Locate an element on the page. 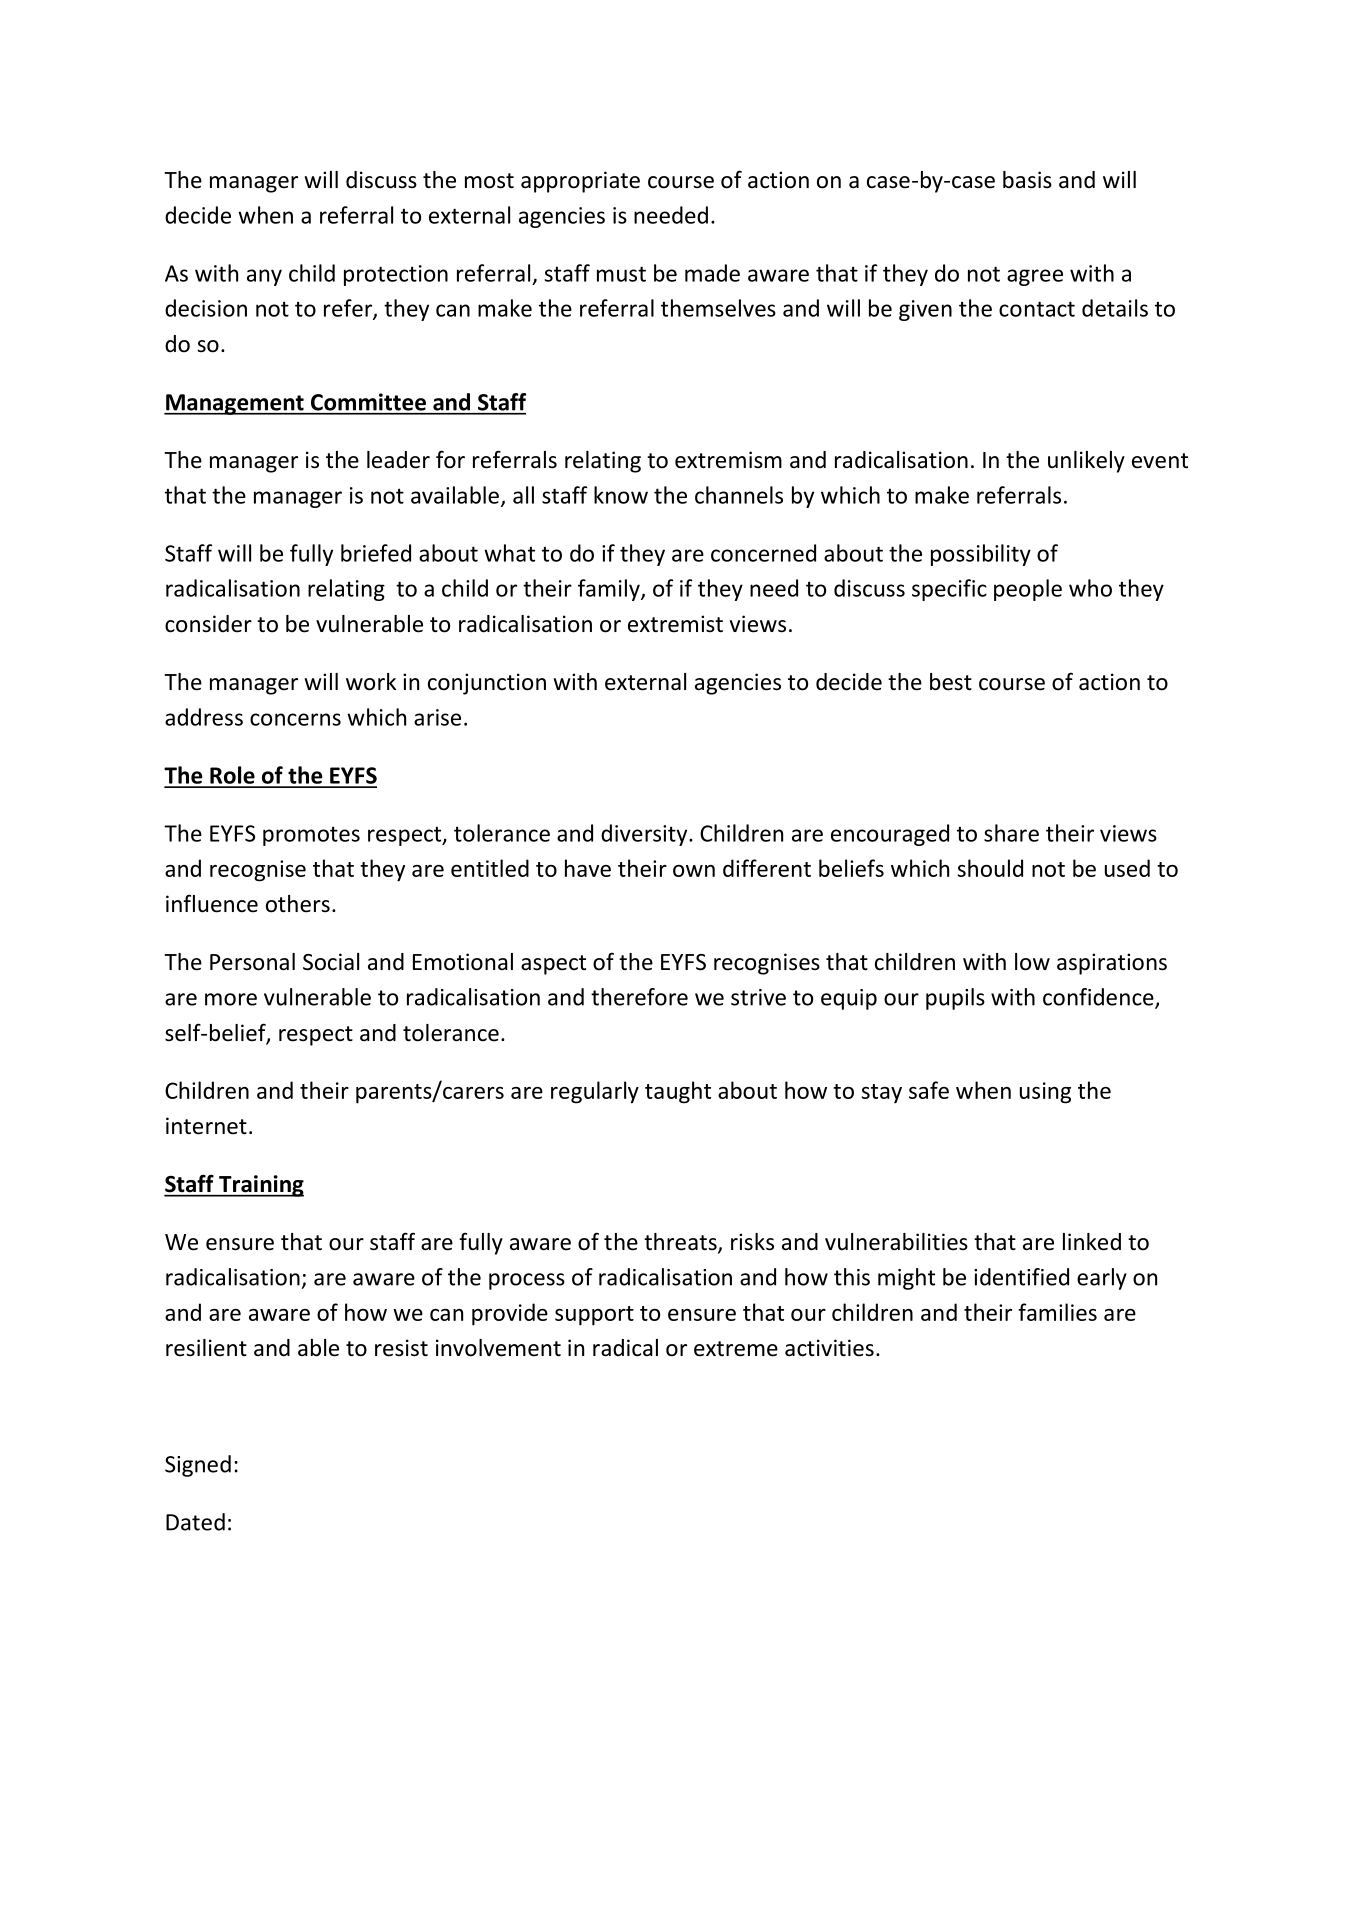 This document has width=1359, height=1922. Signed is located at coordinates (198, 1466).
